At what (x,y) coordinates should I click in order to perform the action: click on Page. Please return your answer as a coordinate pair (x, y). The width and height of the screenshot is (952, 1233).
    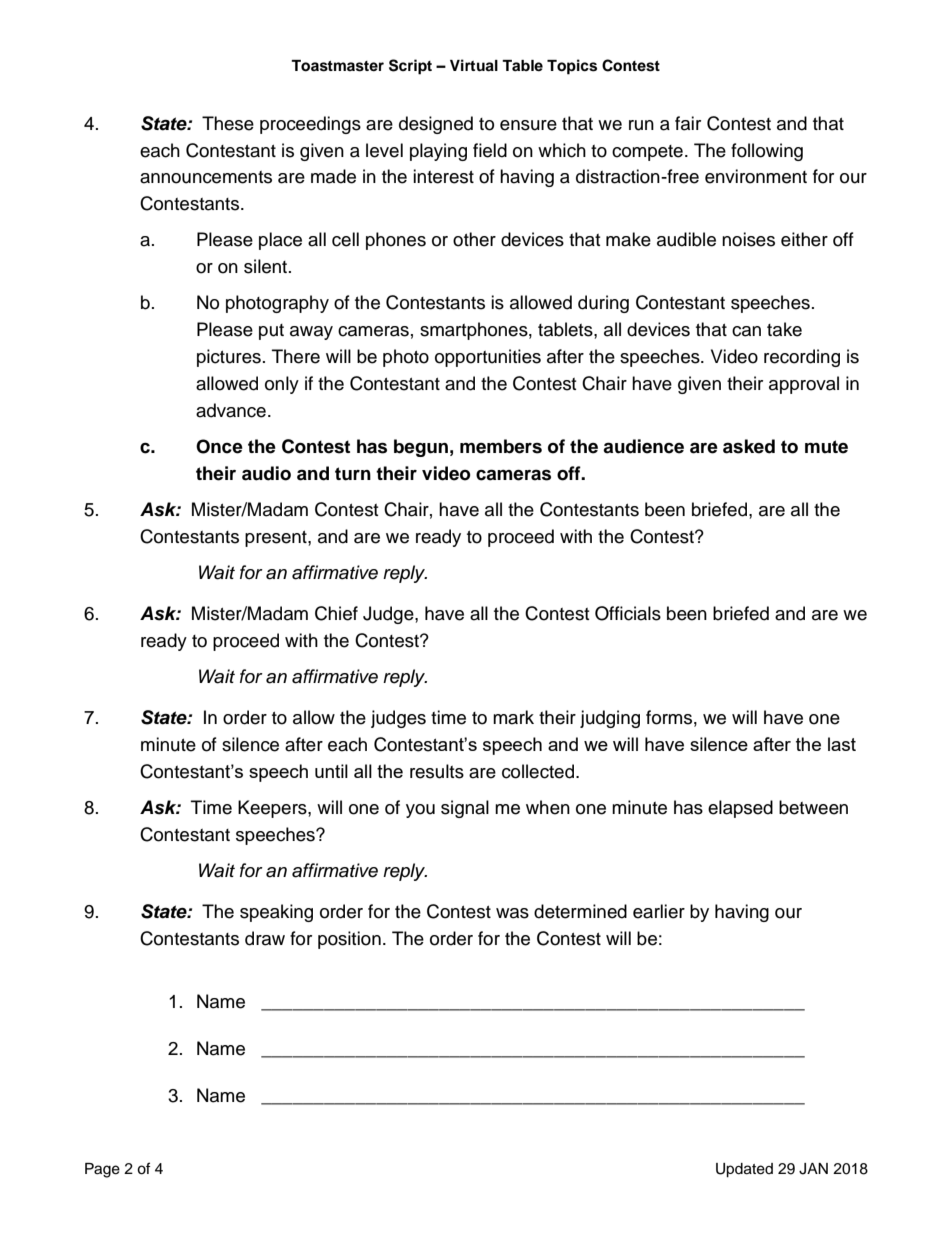
    Looking at the image, I should click on (102, 1170).
